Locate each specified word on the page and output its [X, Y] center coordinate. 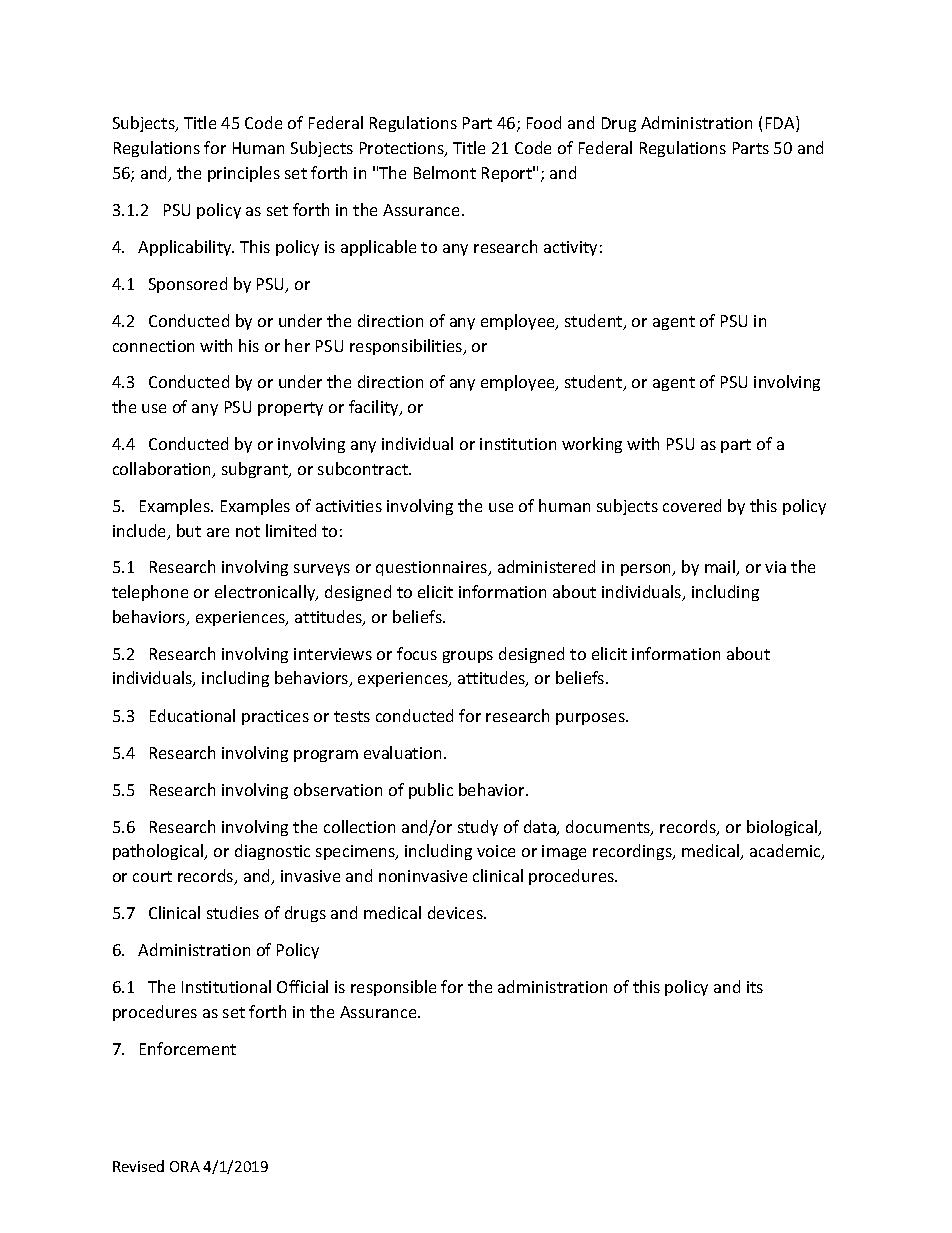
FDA [781, 124]
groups [468, 657]
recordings [633, 852]
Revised [138, 1166]
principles [244, 174]
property [290, 409]
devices [456, 912]
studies [233, 912]
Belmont [445, 172]
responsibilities [407, 347]
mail [721, 568]
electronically [266, 593]
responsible [393, 988]
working [592, 445]
